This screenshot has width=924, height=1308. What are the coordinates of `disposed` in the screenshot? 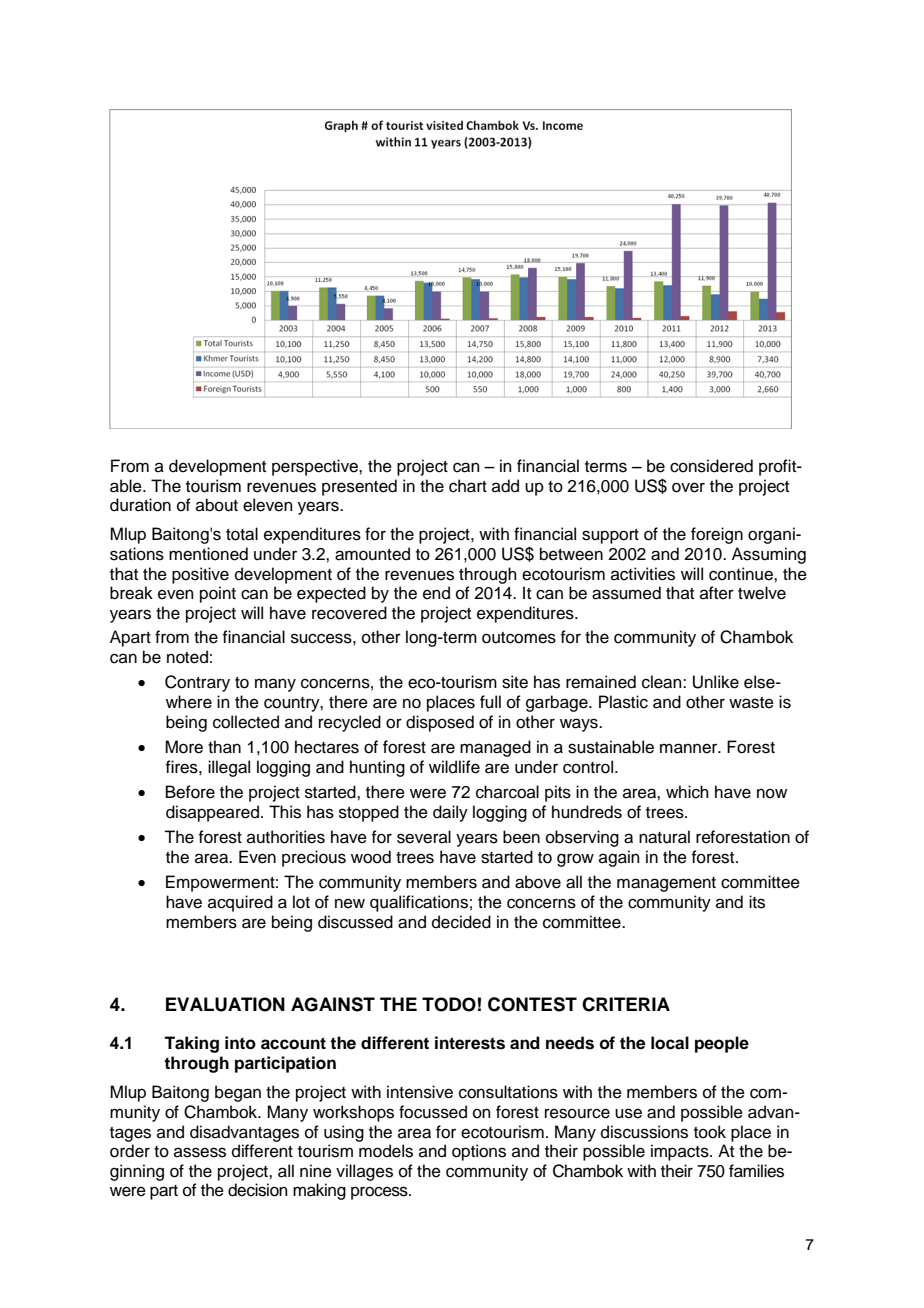 It's located at (440, 723).
